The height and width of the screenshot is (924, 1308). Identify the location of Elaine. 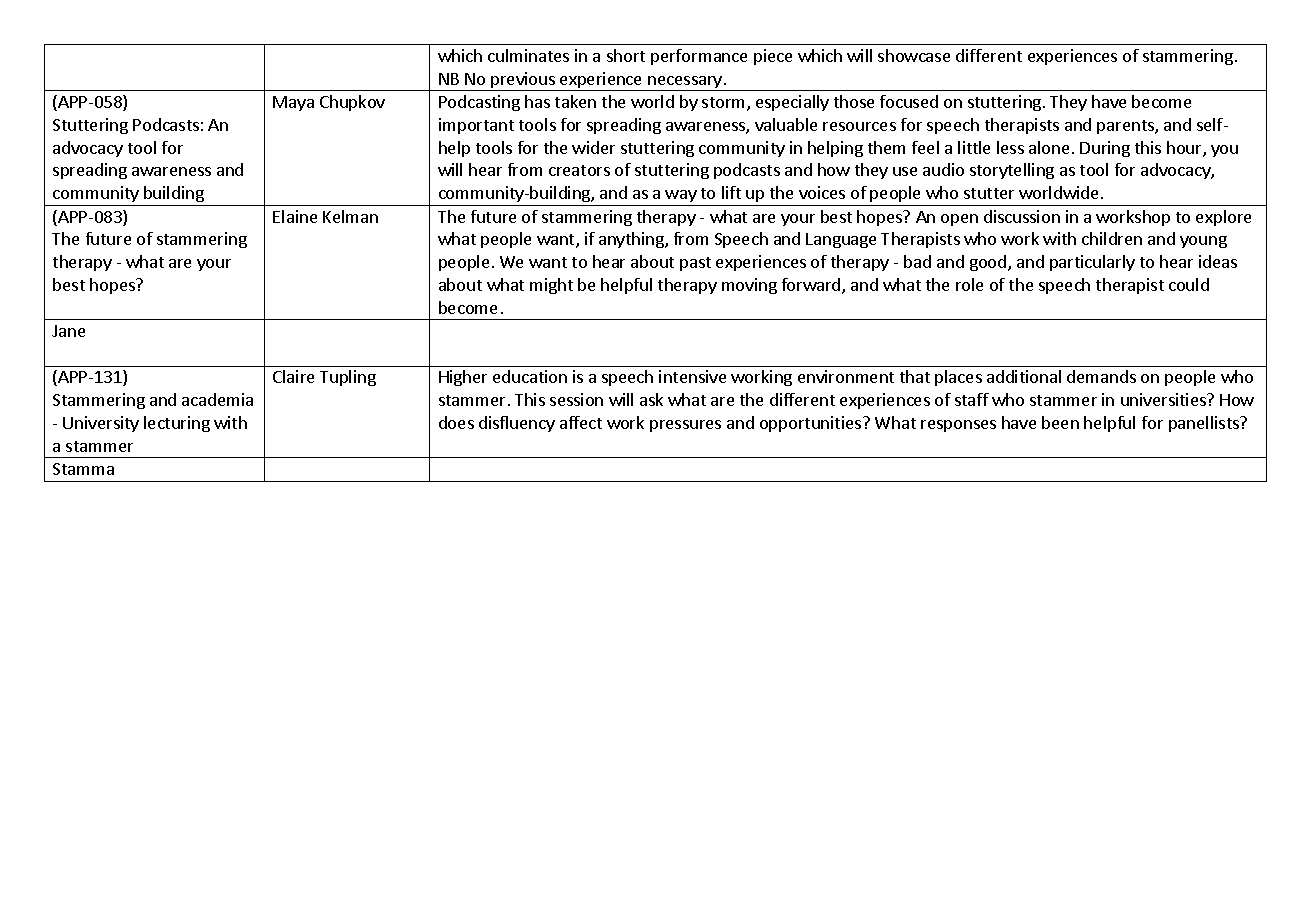
(295, 216).
